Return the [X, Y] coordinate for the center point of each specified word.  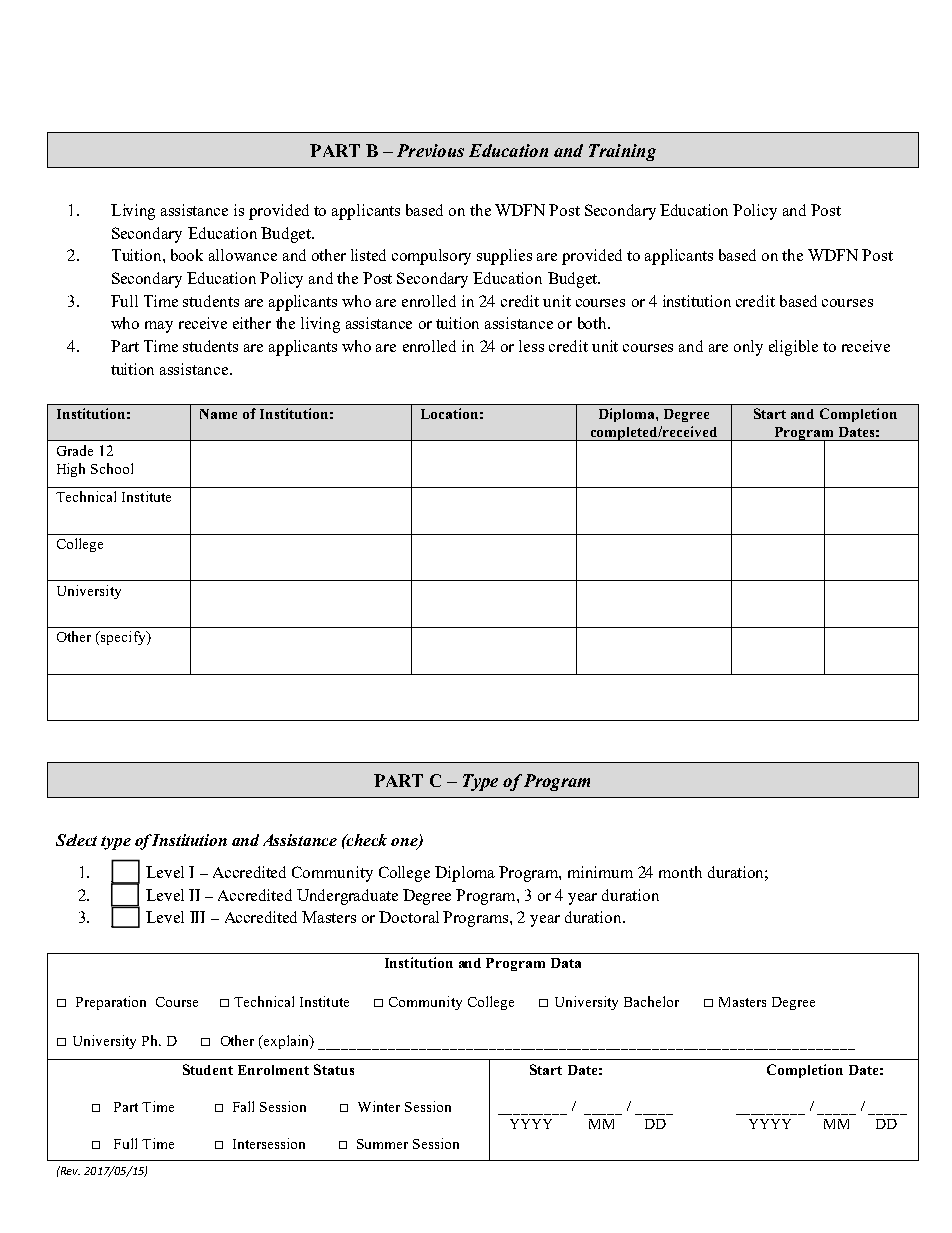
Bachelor [651, 1001]
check [366, 840]
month [680, 872]
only [748, 348]
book [187, 255]
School [112, 468]
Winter [379, 1106]
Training [622, 152]
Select [76, 840]
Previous [430, 150]
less [531, 346]
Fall [243, 1106]
